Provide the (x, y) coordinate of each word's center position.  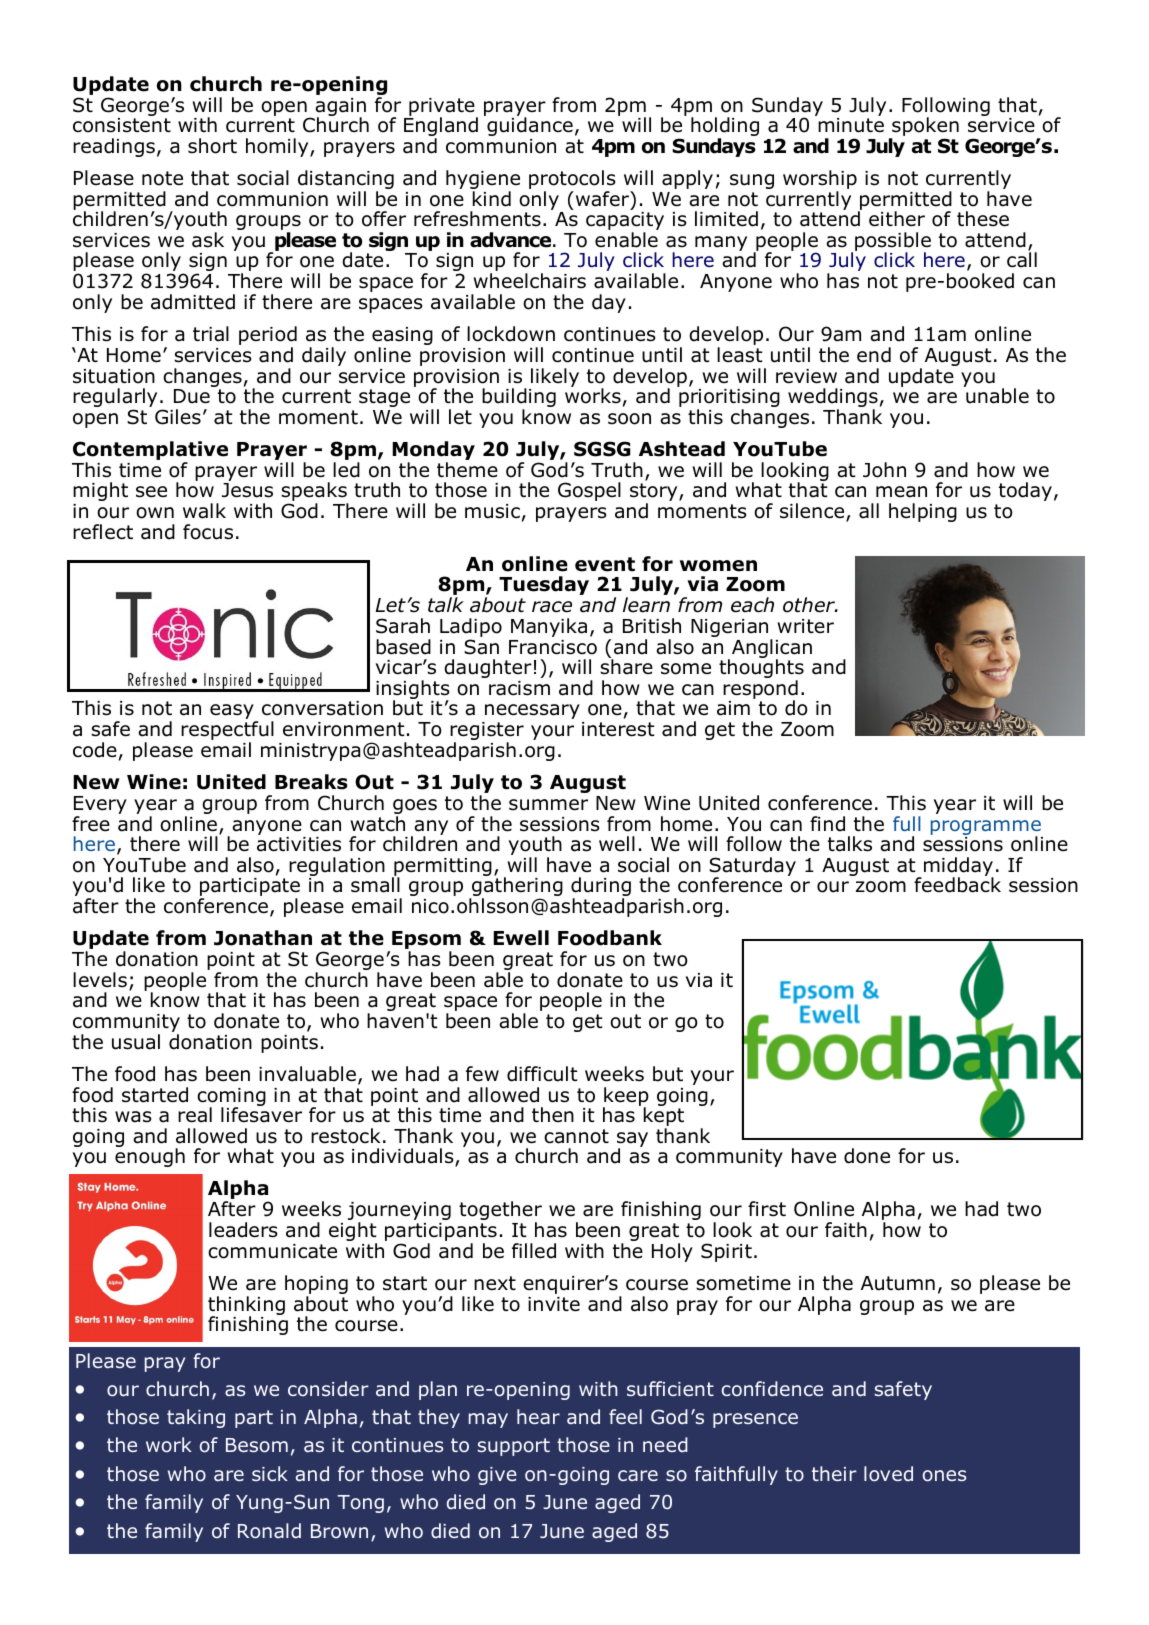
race (552, 607)
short (212, 146)
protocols (572, 181)
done (867, 1156)
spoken (924, 128)
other (810, 605)
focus (208, 532)
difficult (542, 1074)
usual (136, 1042)
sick (270, 1473)
